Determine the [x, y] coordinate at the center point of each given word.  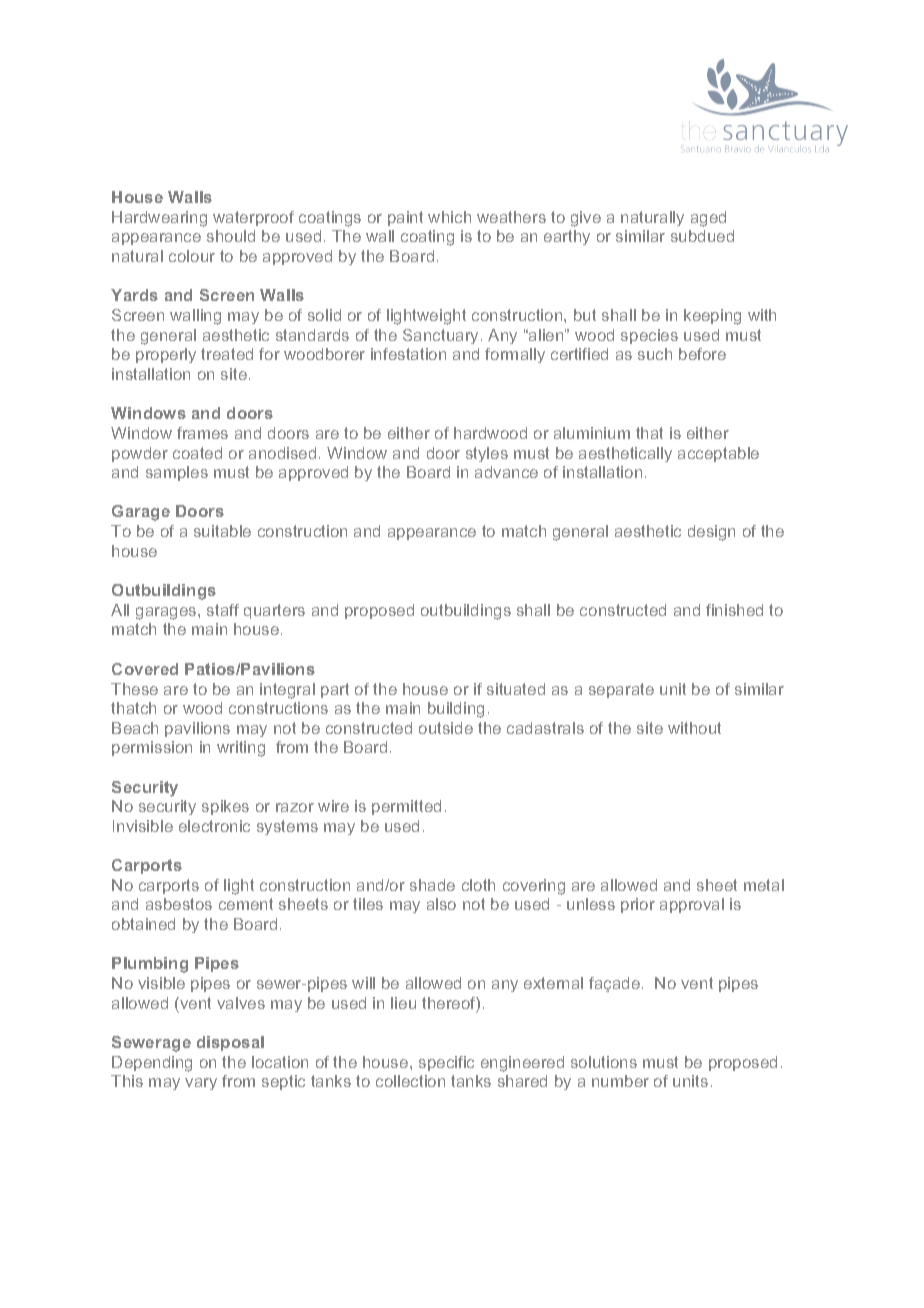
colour [192, 256]
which [449, 217]
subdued [702, 236]
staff [223, 610]
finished [734, 610]
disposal [230, 1043]
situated [516, 689]
